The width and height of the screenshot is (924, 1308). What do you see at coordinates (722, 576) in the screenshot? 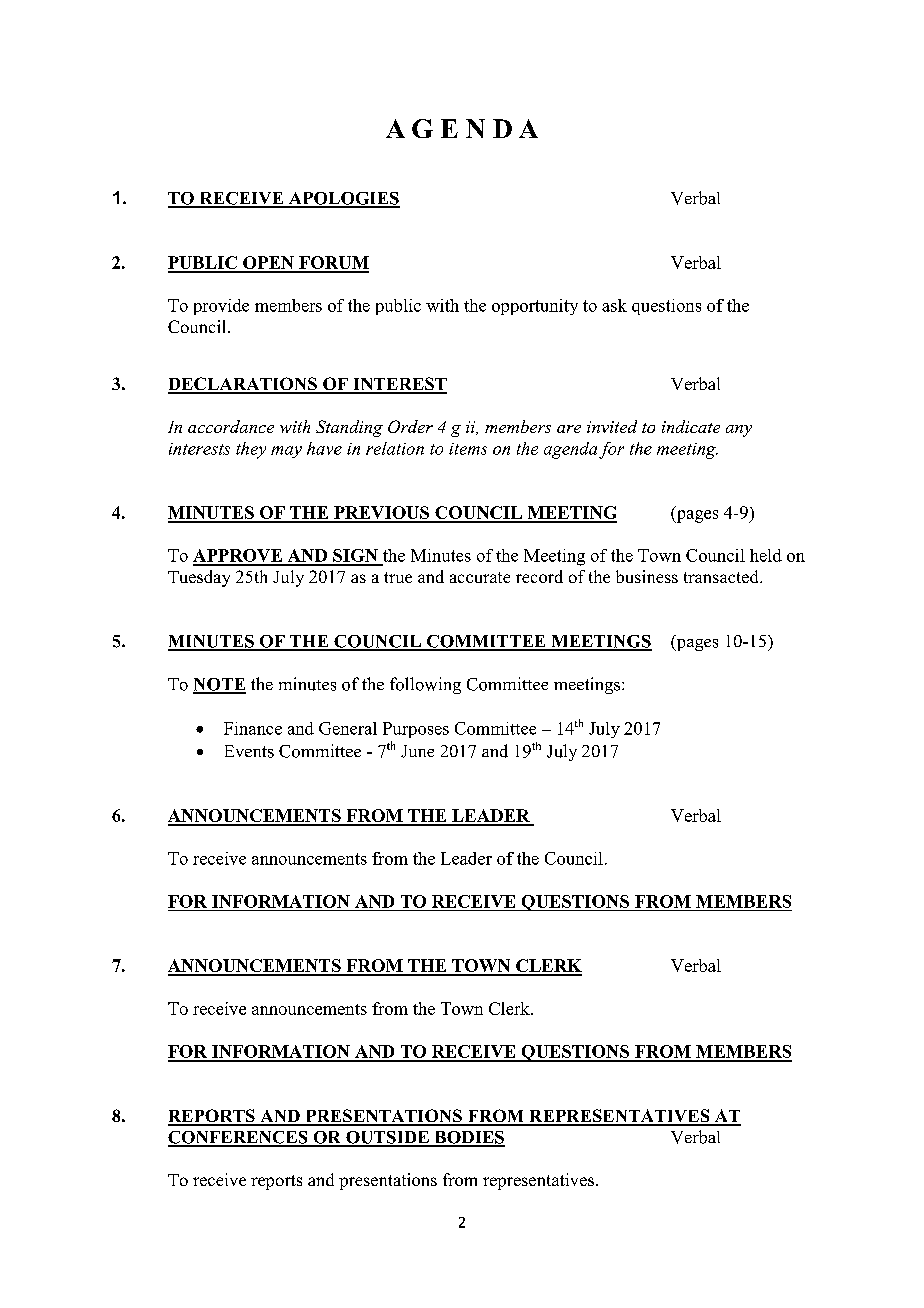
I see `transacted` at bounding box center [722, 576].
